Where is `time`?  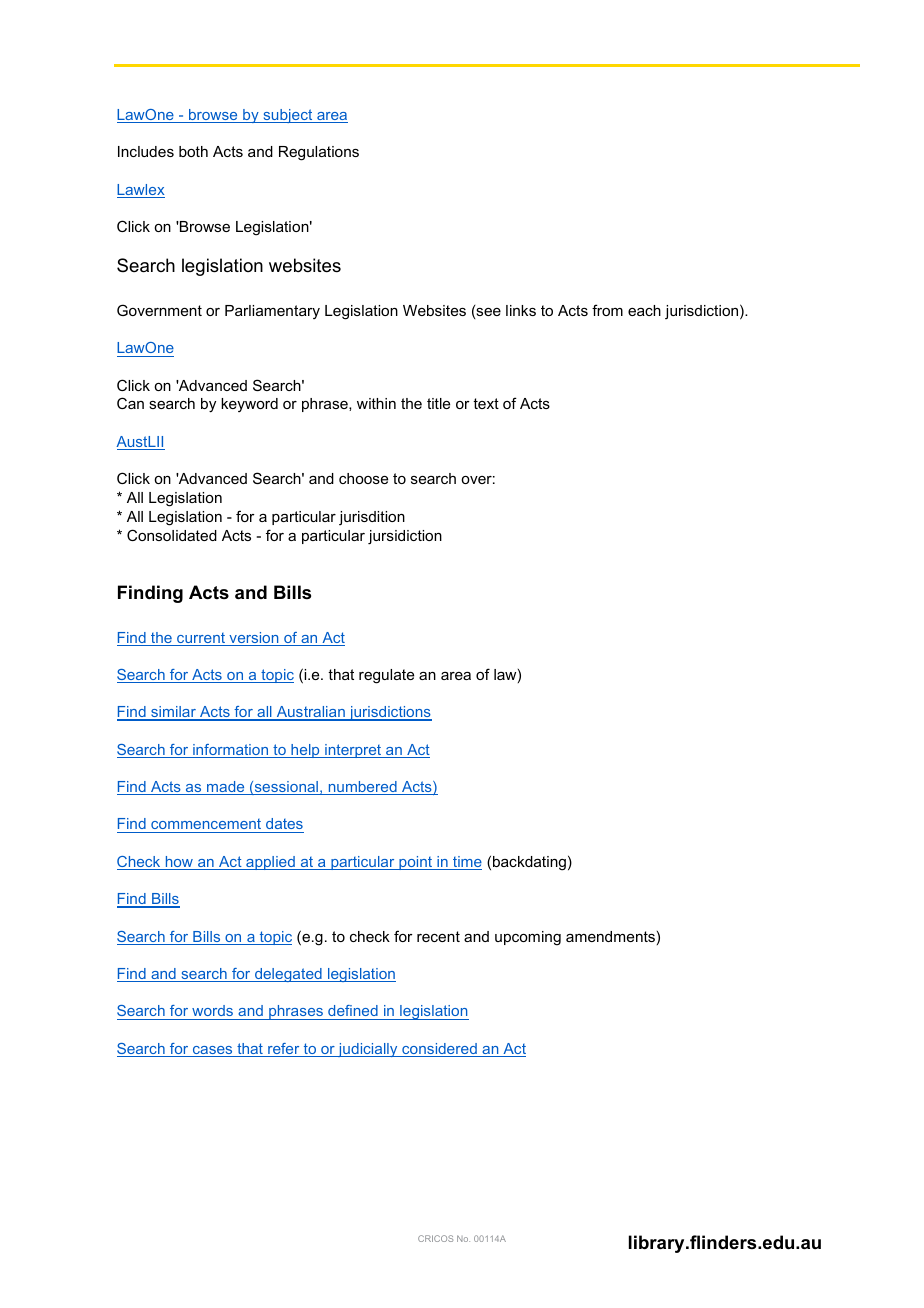
time is located at coordinates (466, 863).
